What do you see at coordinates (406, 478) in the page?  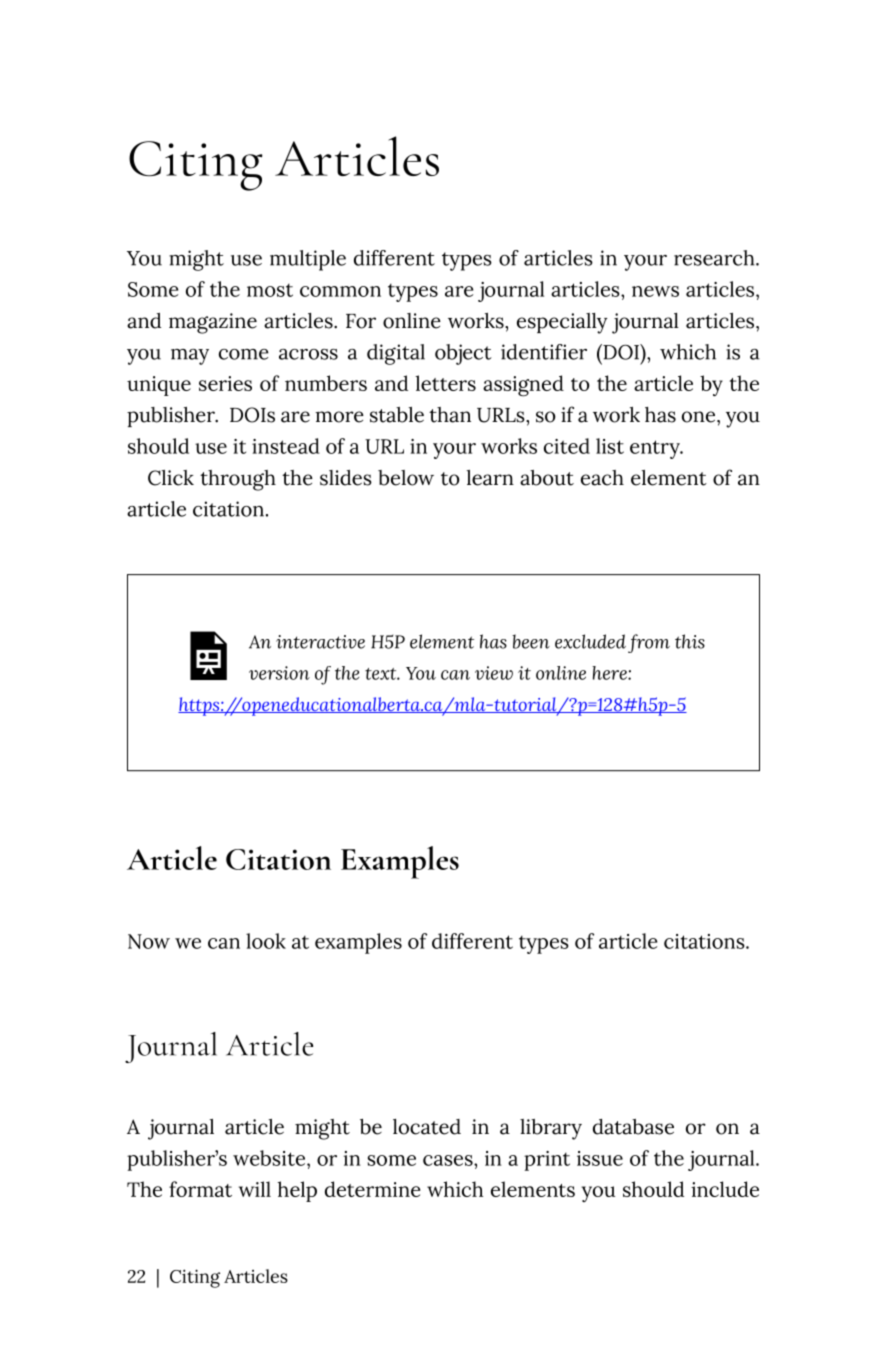 I see `below` at bounding box center [406, 478].
